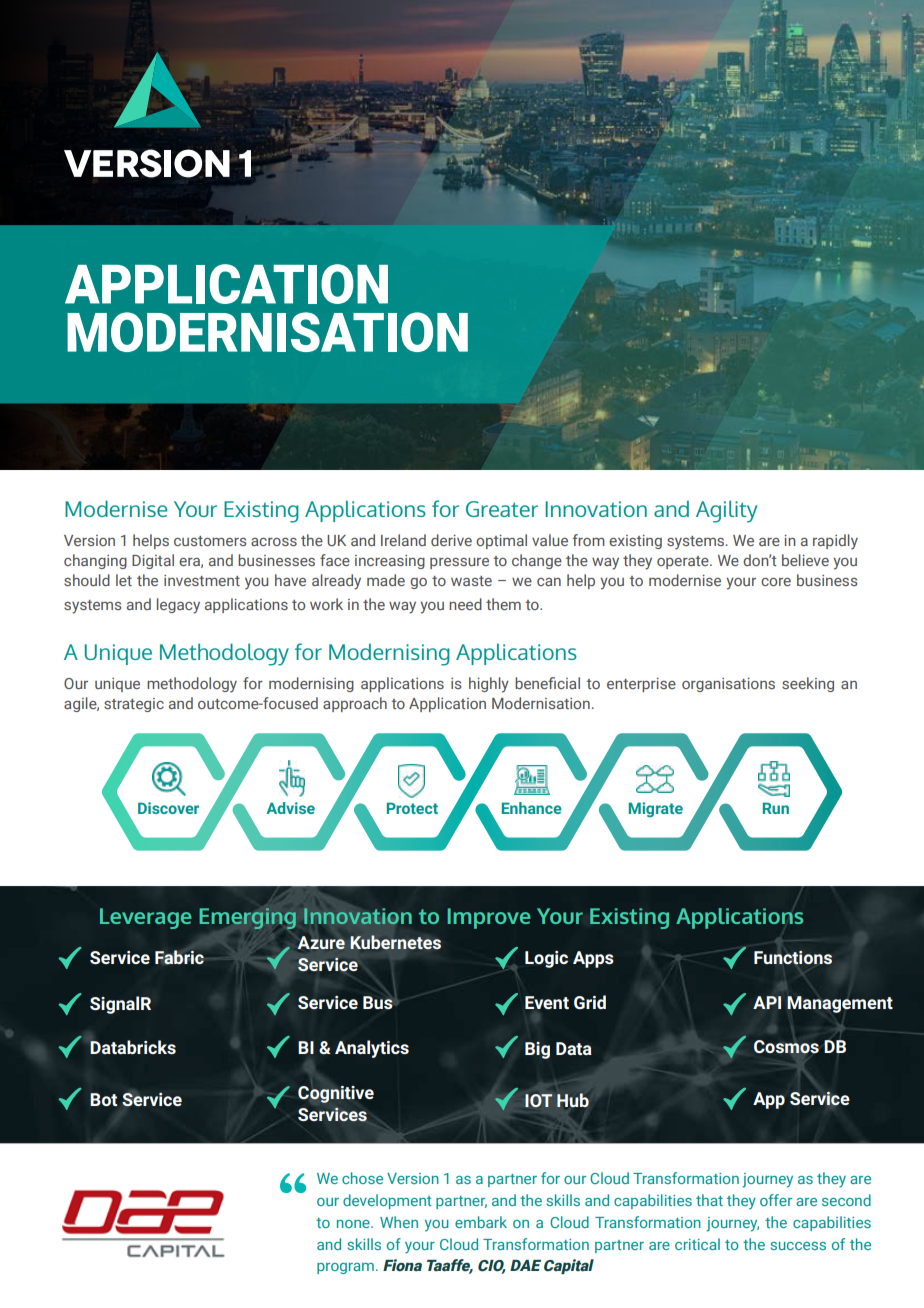 The image size is (924, 1308). What do you see at coordinates (786, 1047) in the screenshot?
I see `Cosmos` at bounding box center [786, 1047].
